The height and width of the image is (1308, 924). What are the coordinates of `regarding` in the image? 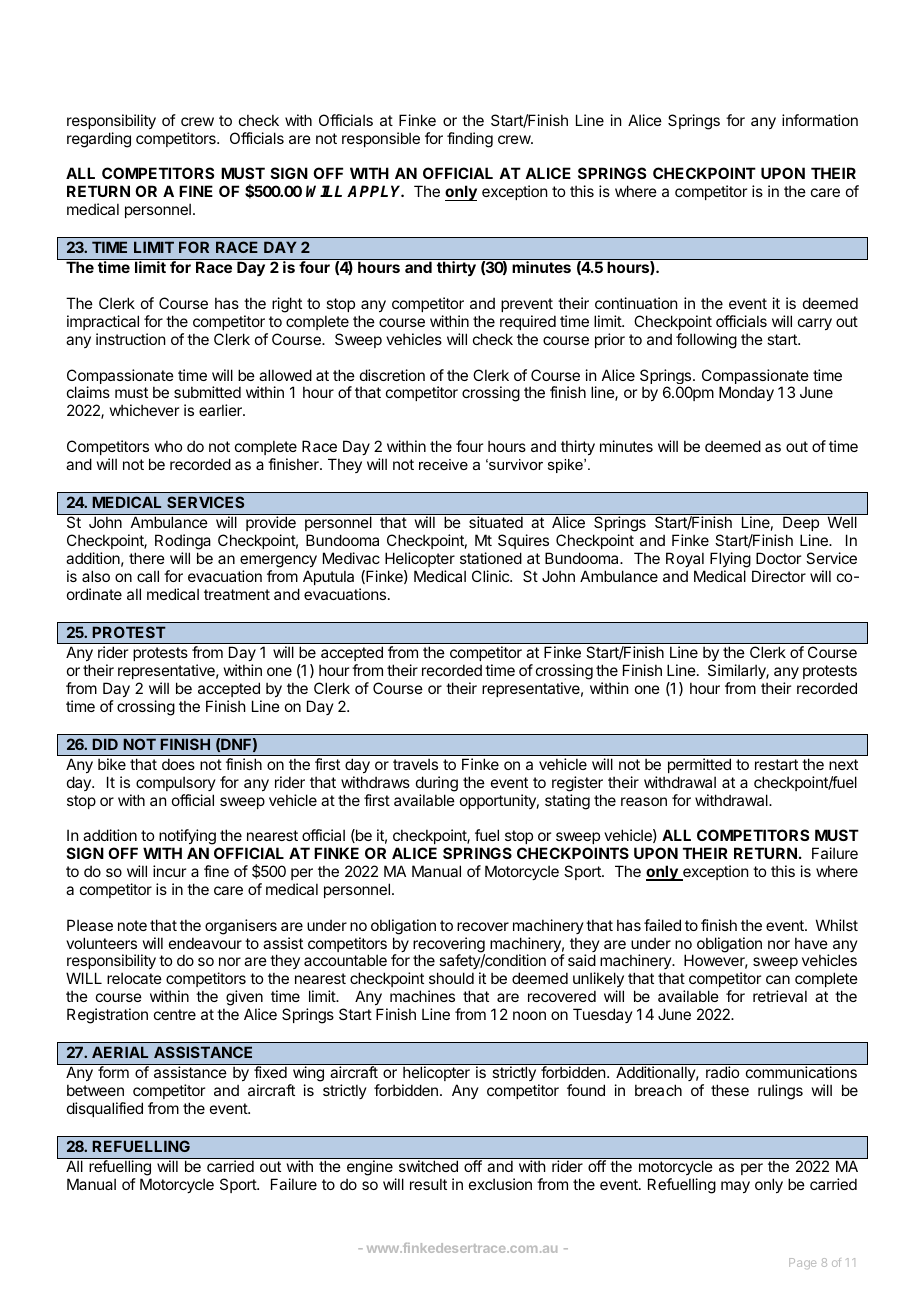 It's located at (99, 140).
